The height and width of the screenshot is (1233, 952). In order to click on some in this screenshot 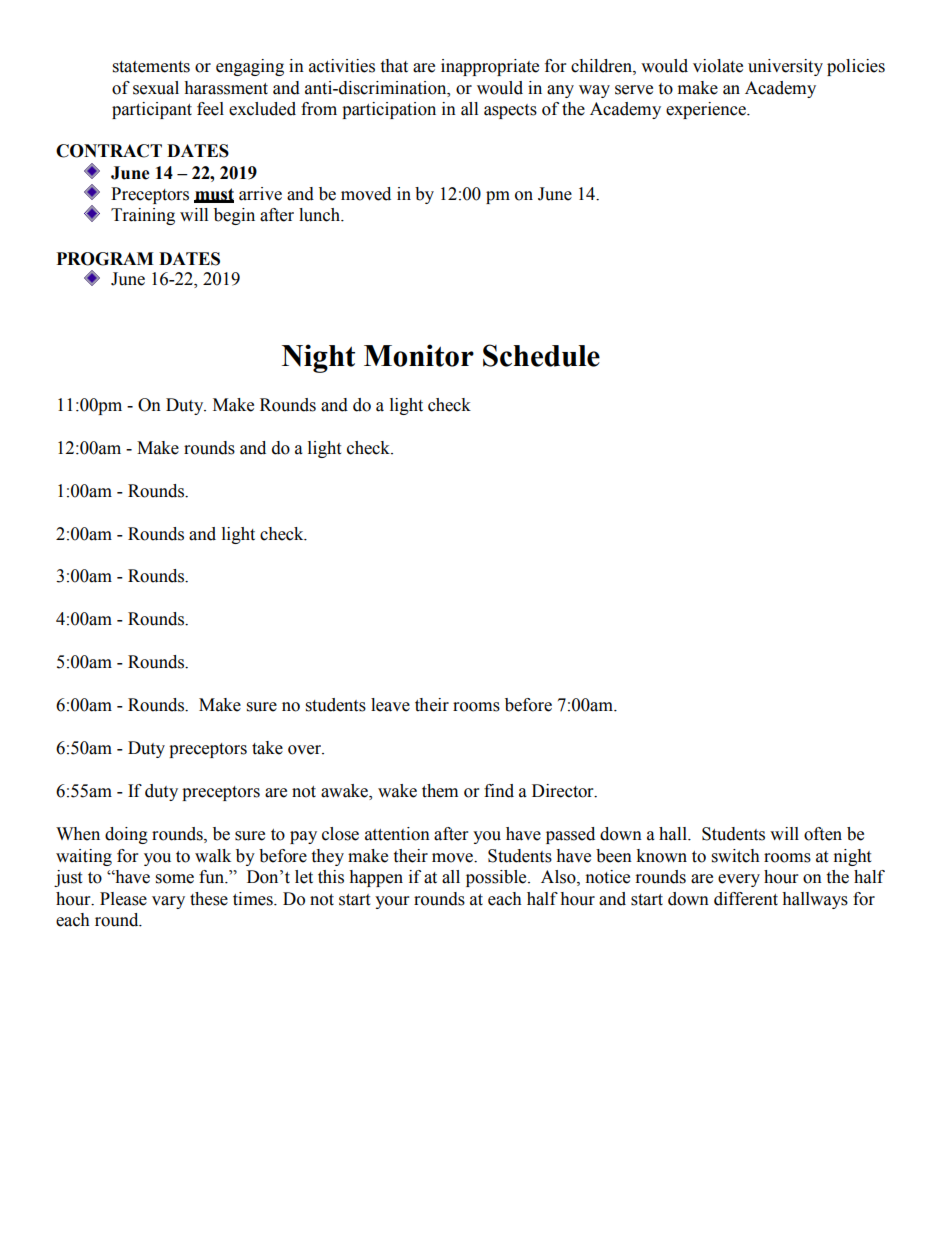, I will do `click(175, 879)`.
